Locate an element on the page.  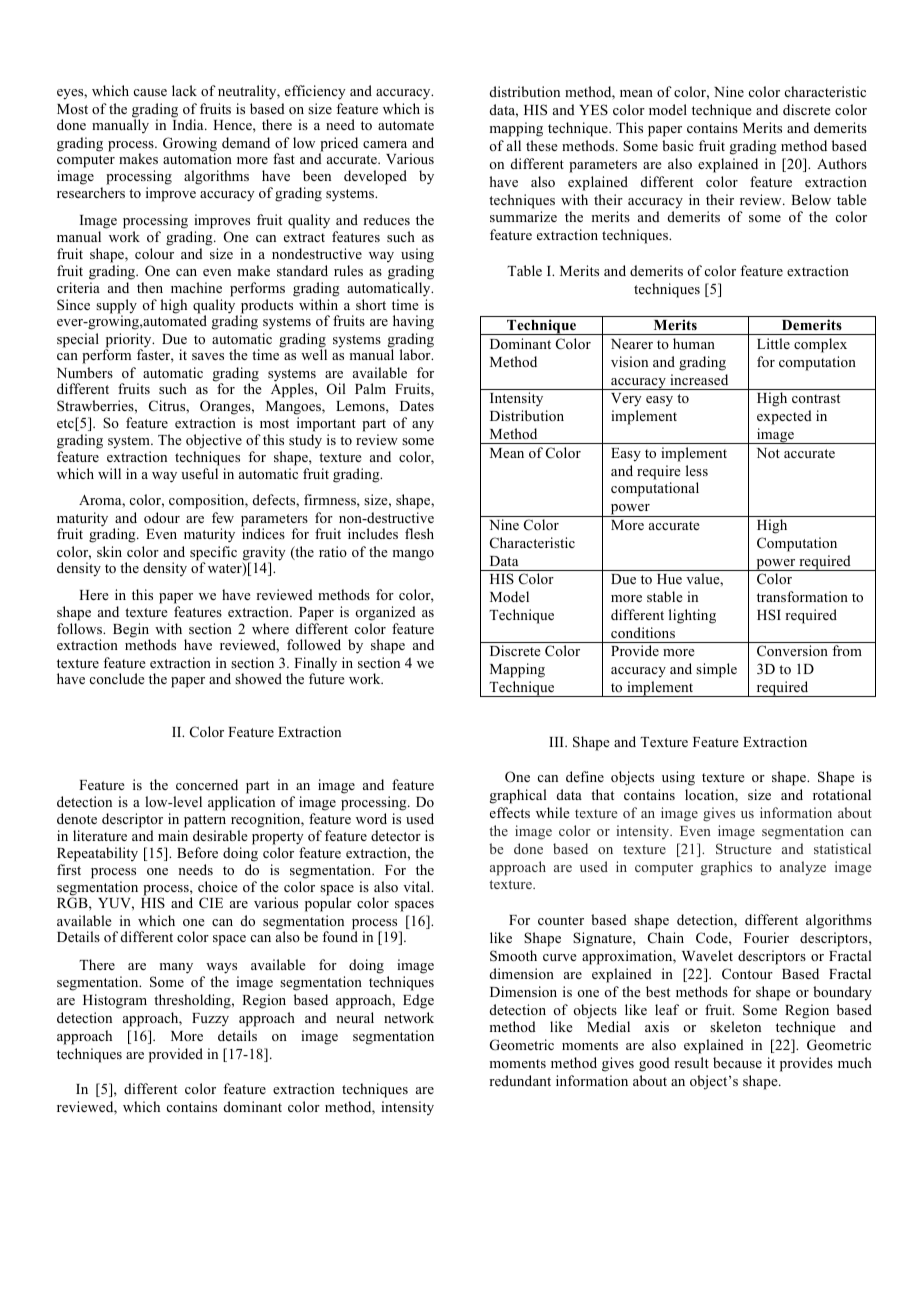
Fuzzy is located at coordinates (210, 1019).
